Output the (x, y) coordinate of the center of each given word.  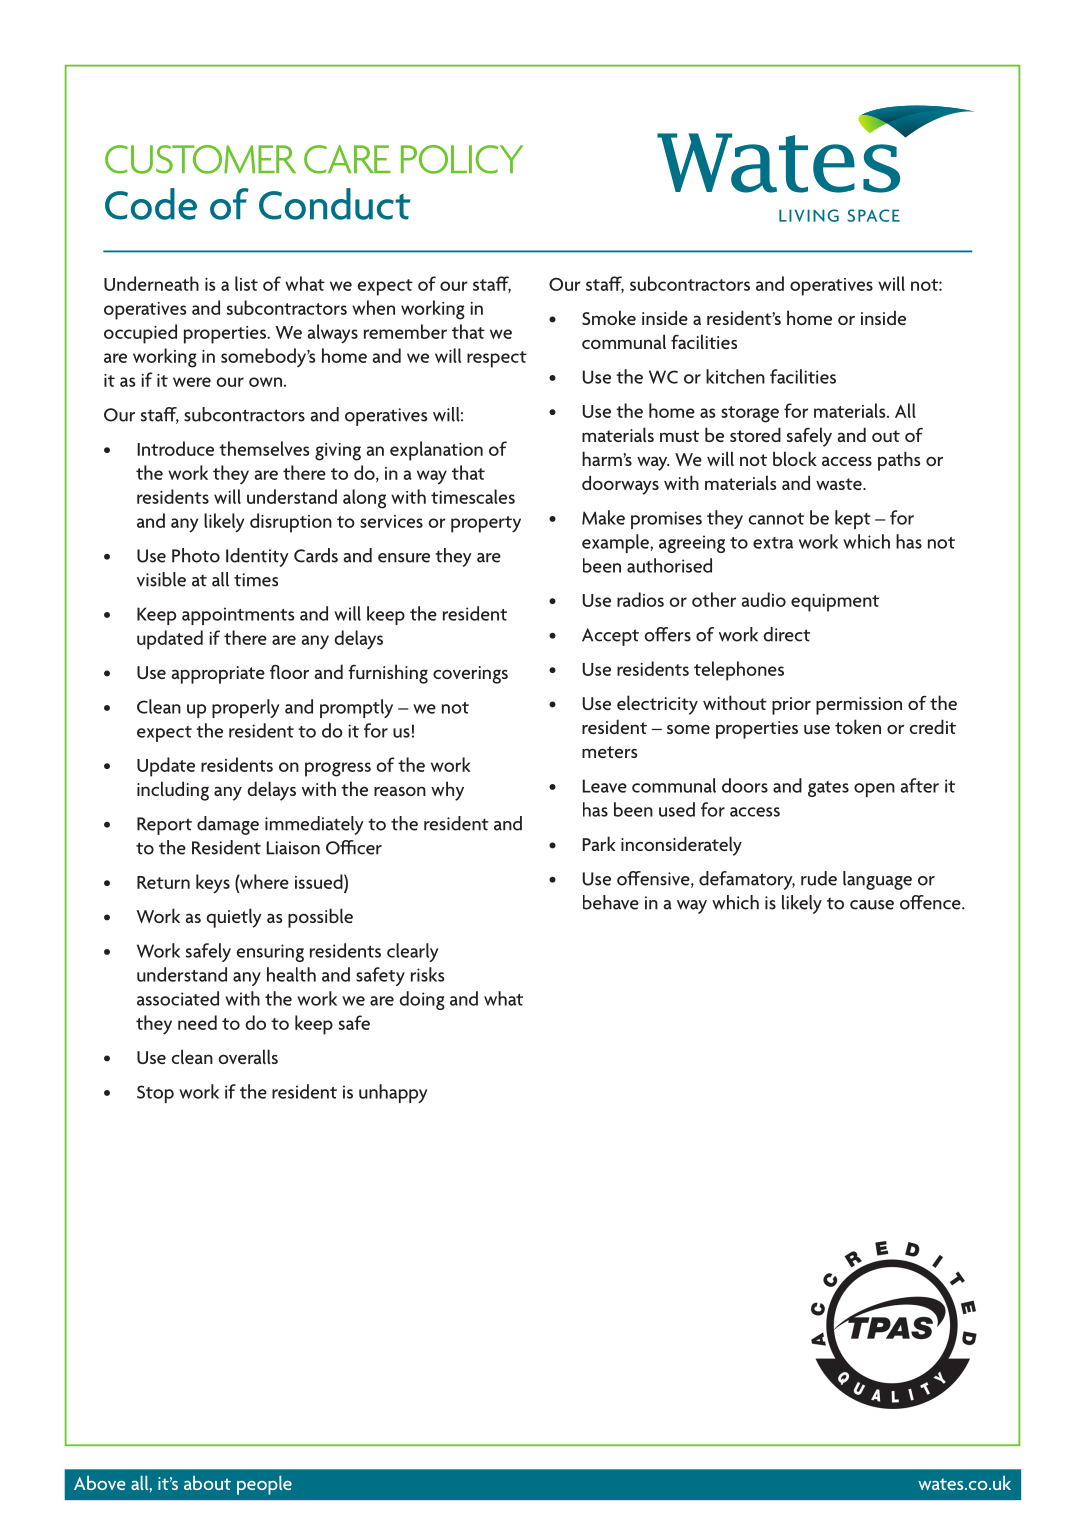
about (207, 1483)
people (264, 1485)
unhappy (393, 1093)
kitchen (735, 376)
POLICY (462, 159)
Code (151, 204)
